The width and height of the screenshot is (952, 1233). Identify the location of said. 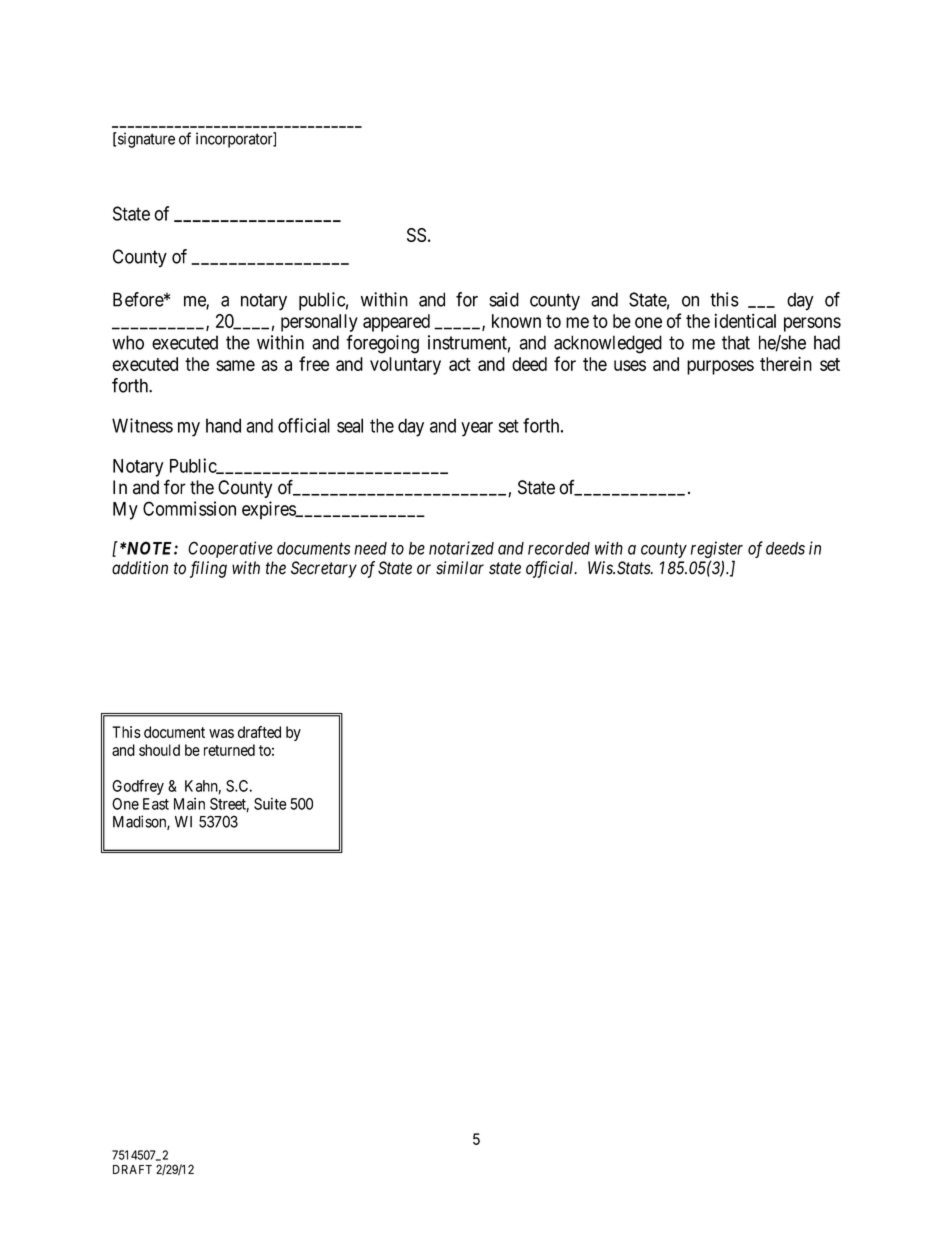
(504, 299).
